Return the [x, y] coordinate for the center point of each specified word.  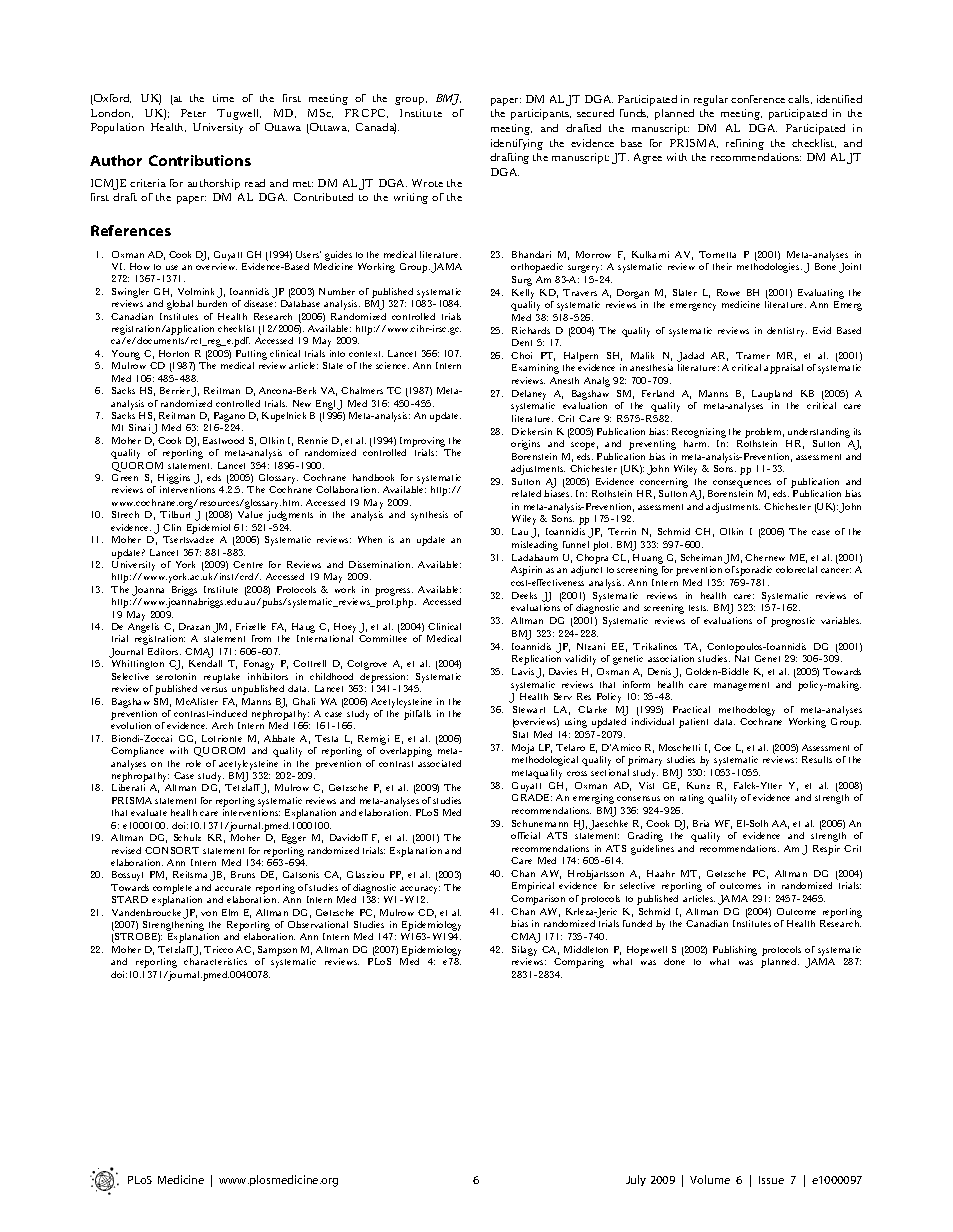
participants [541, 114]
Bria [701, 823]
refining [745, 144]
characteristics [215, 961]
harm [696, 443]
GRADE [532, 797]
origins [525, 445]
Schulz [187, 837]
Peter [193, 113]
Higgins [174, 480]
